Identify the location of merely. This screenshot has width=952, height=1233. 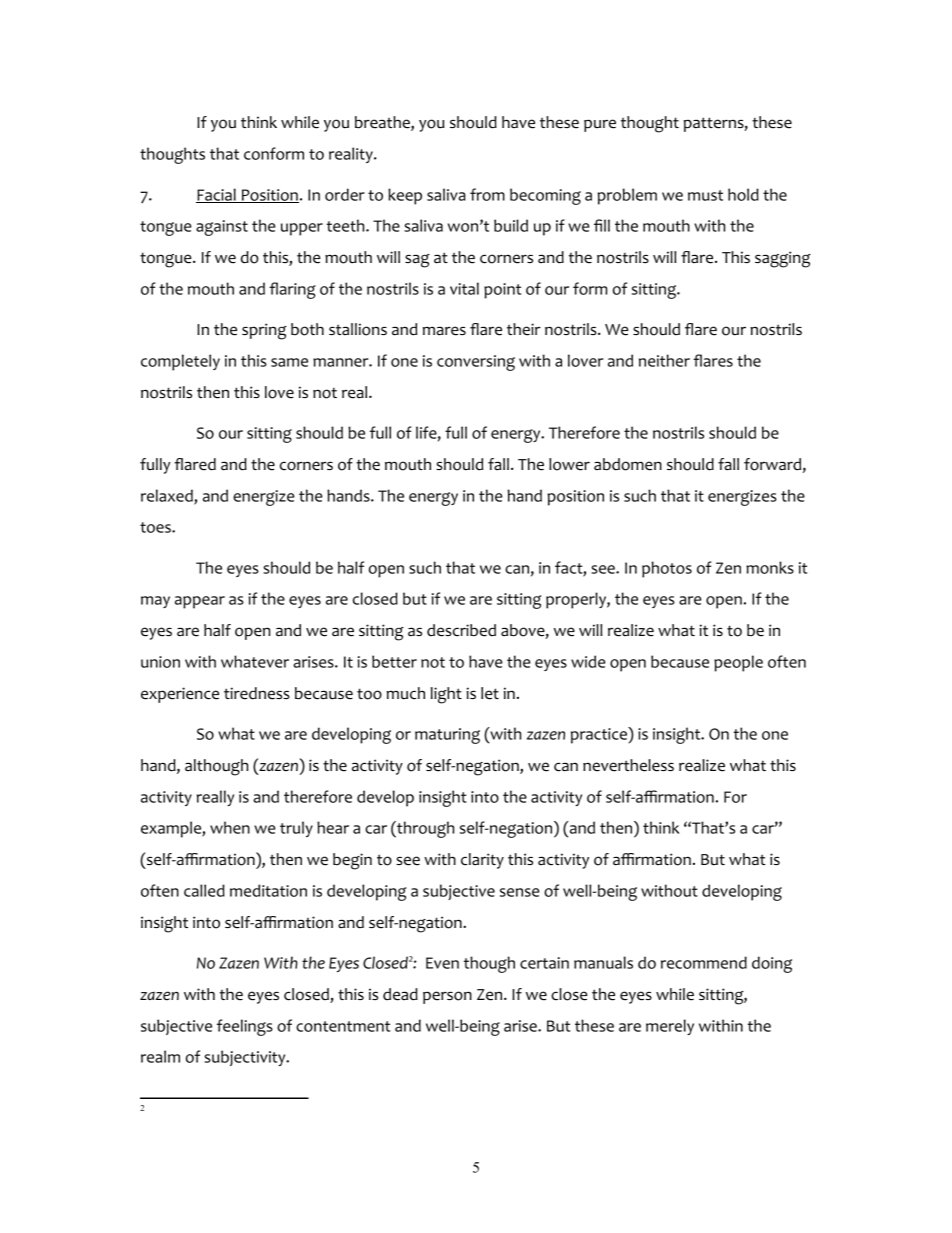
(670, 1027).
